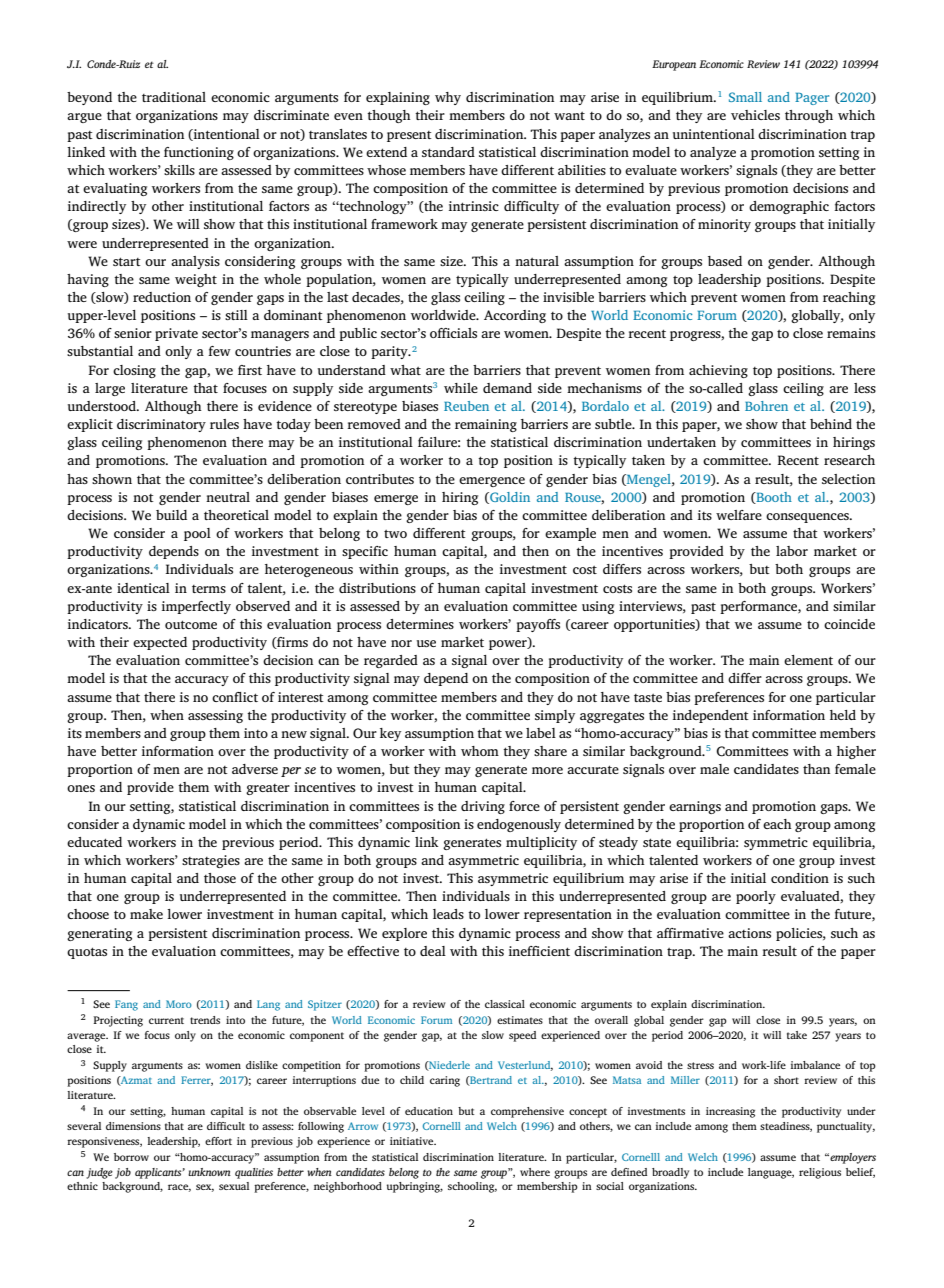  I want to click on traditional, so click(174, 97).
